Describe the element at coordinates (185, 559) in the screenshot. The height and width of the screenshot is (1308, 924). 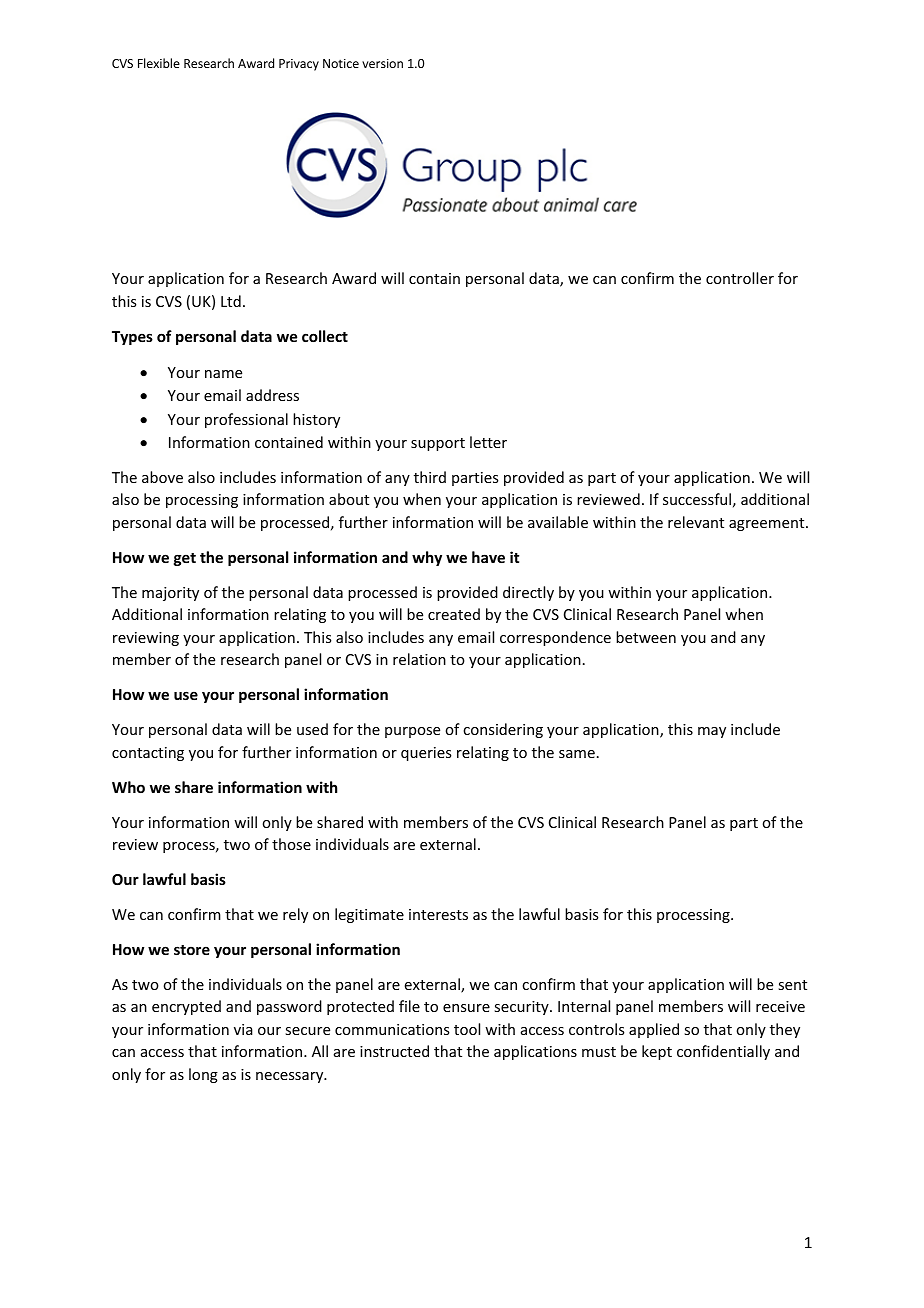
I see `get` at that location.
